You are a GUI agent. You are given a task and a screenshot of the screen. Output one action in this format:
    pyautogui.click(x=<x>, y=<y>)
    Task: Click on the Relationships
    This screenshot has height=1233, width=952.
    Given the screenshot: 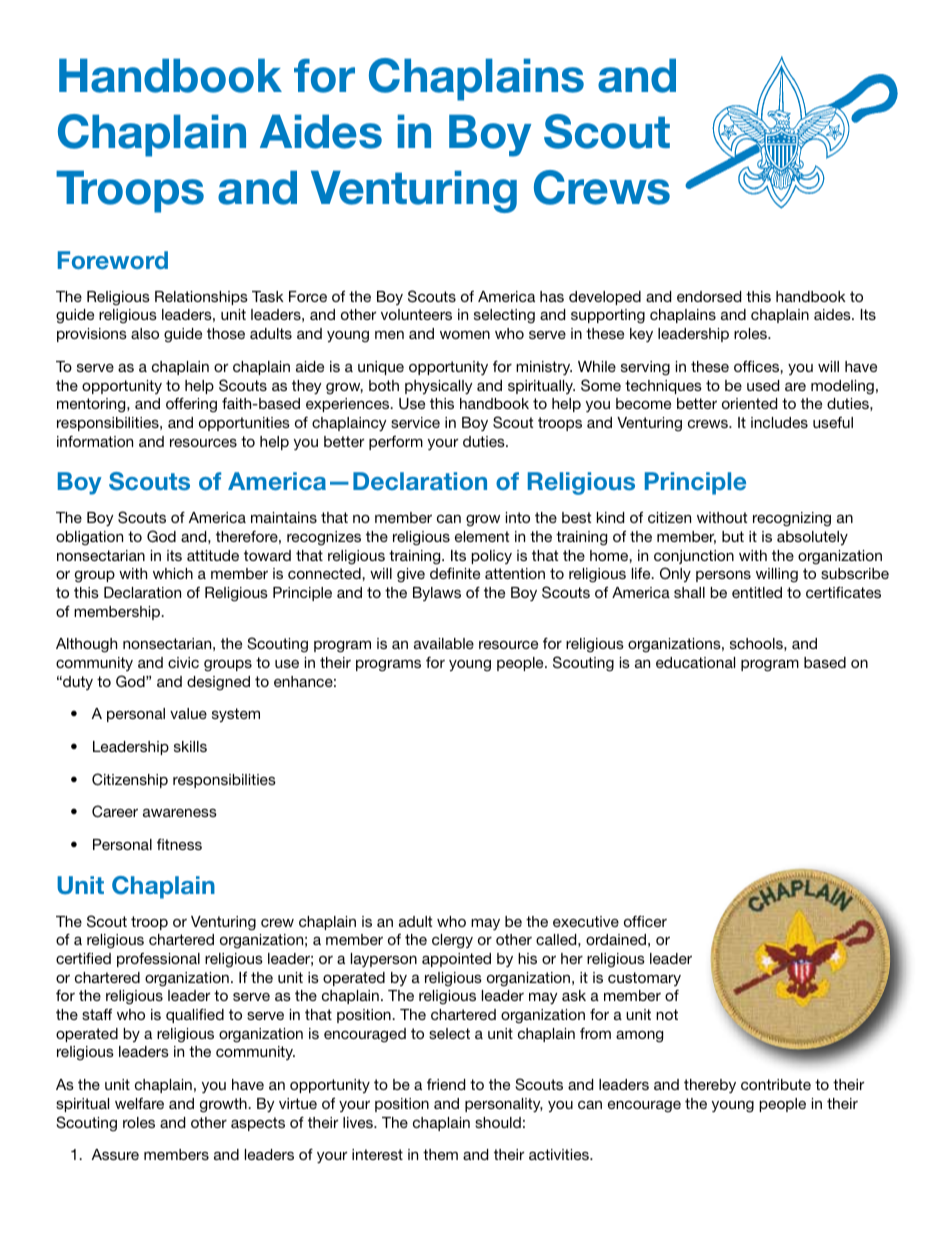 What is the action you would take?
    pyautogui.click(x=201, y=298)
